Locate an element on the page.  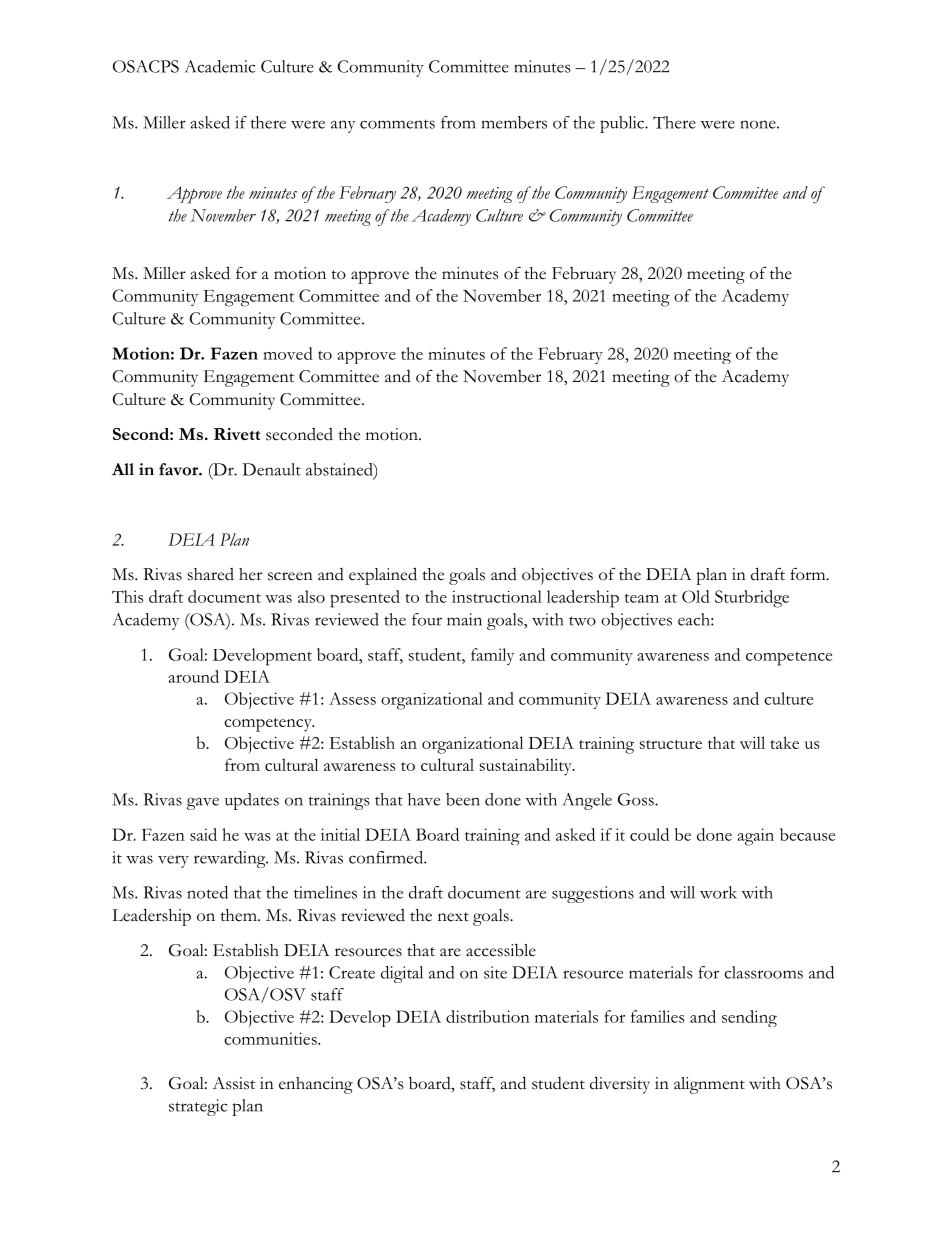
again is located at coordinates (755, 837).
